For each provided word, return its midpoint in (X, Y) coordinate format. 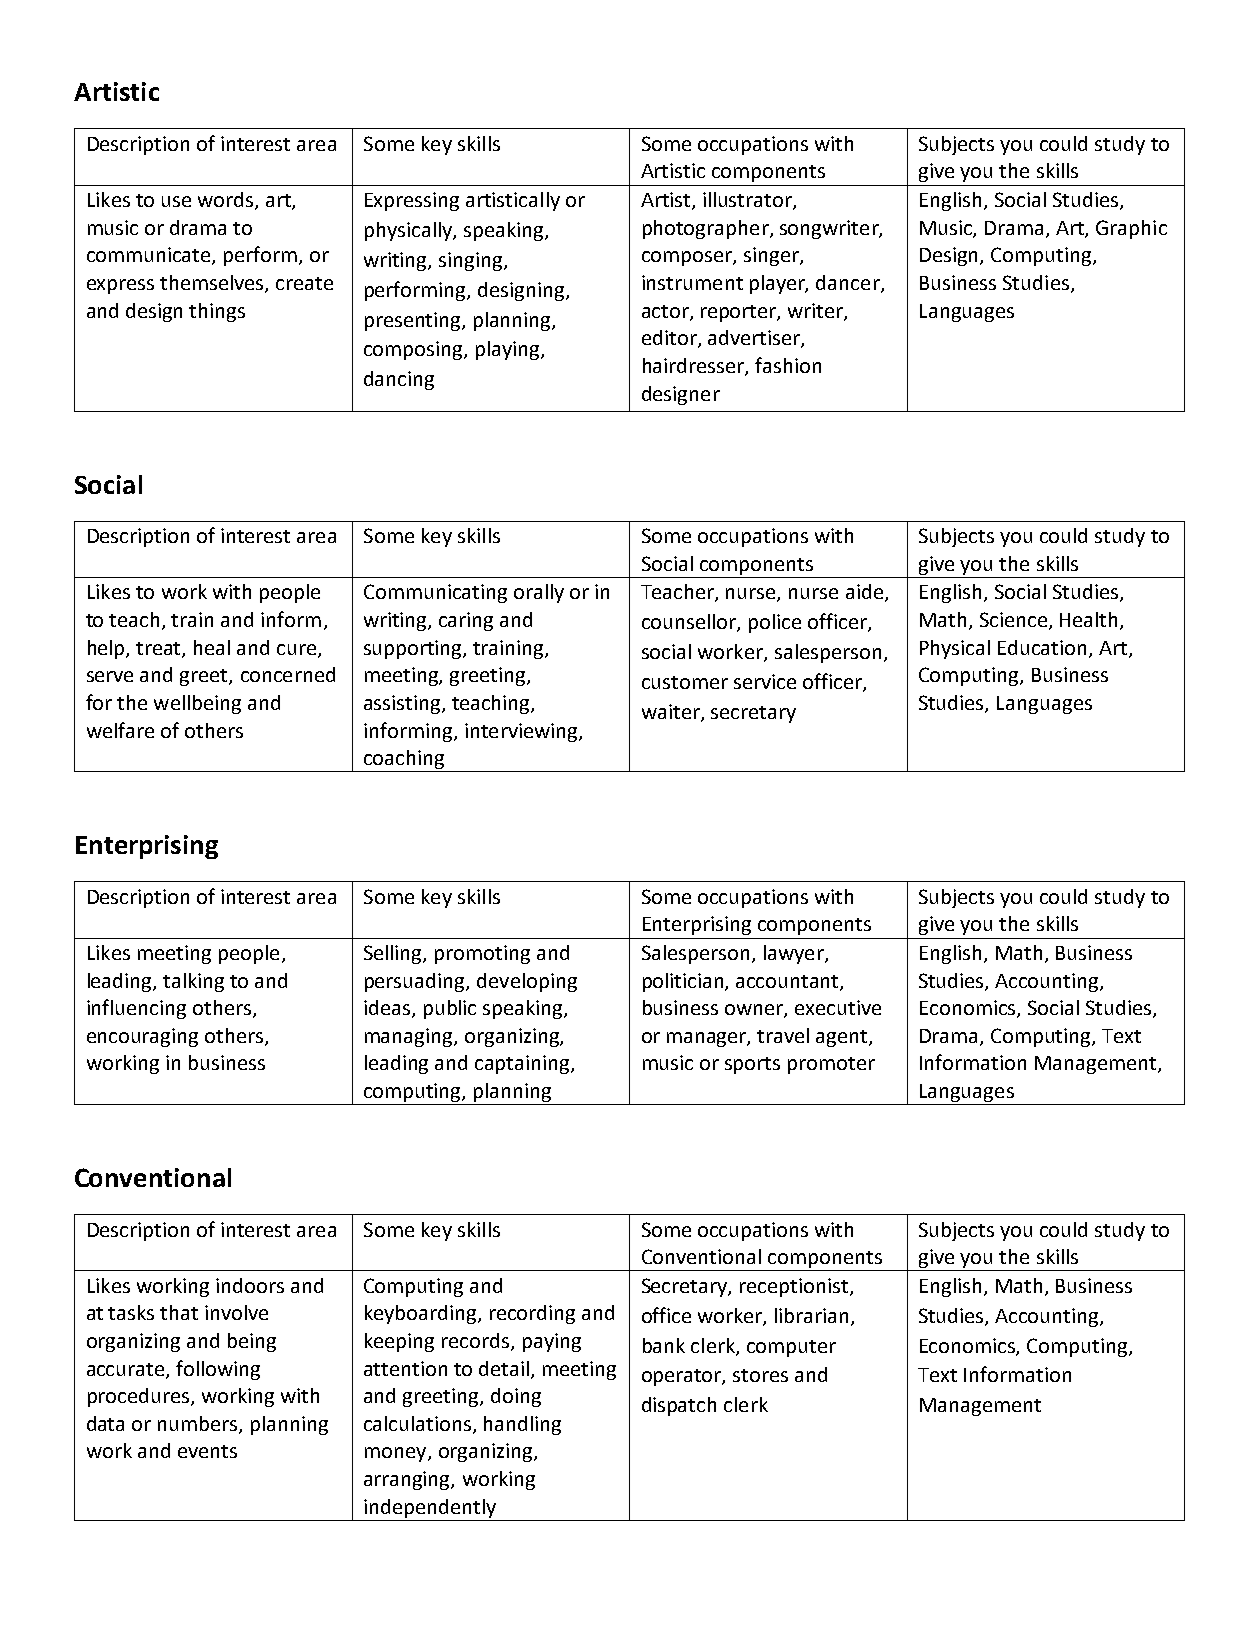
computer (791, 1348)
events (207, 1451)
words (227, 201)
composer (688, 258)
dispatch (679, 1406)
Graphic (1131, 229)
